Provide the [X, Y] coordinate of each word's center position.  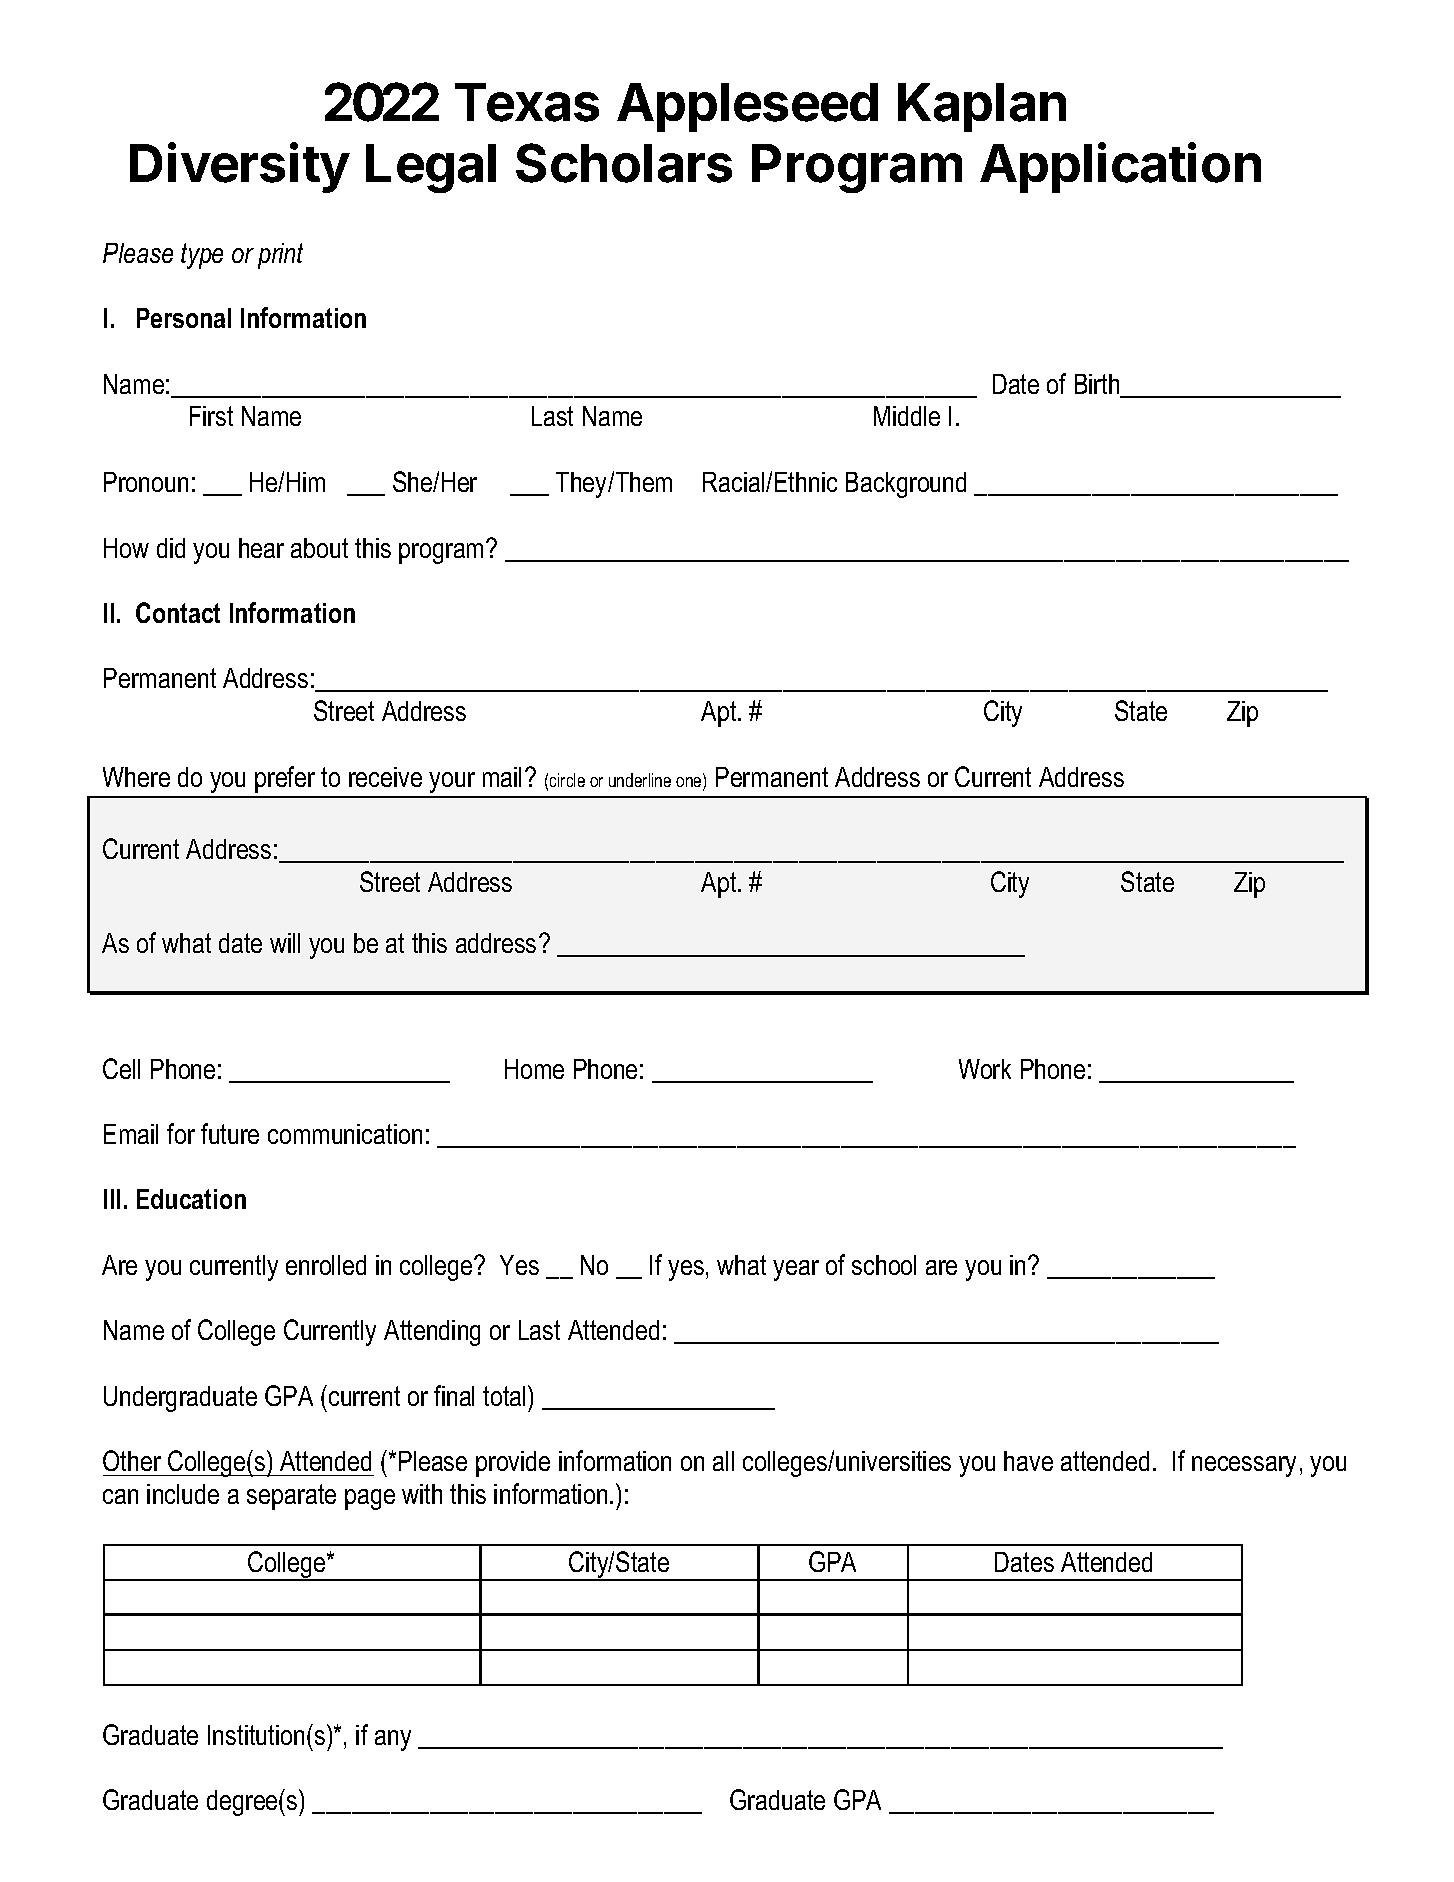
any [393, 1740]
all [723, 1461]
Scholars [624, 163]
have [1028, 1461]
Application [1120, 167]
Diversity [240, 167]
